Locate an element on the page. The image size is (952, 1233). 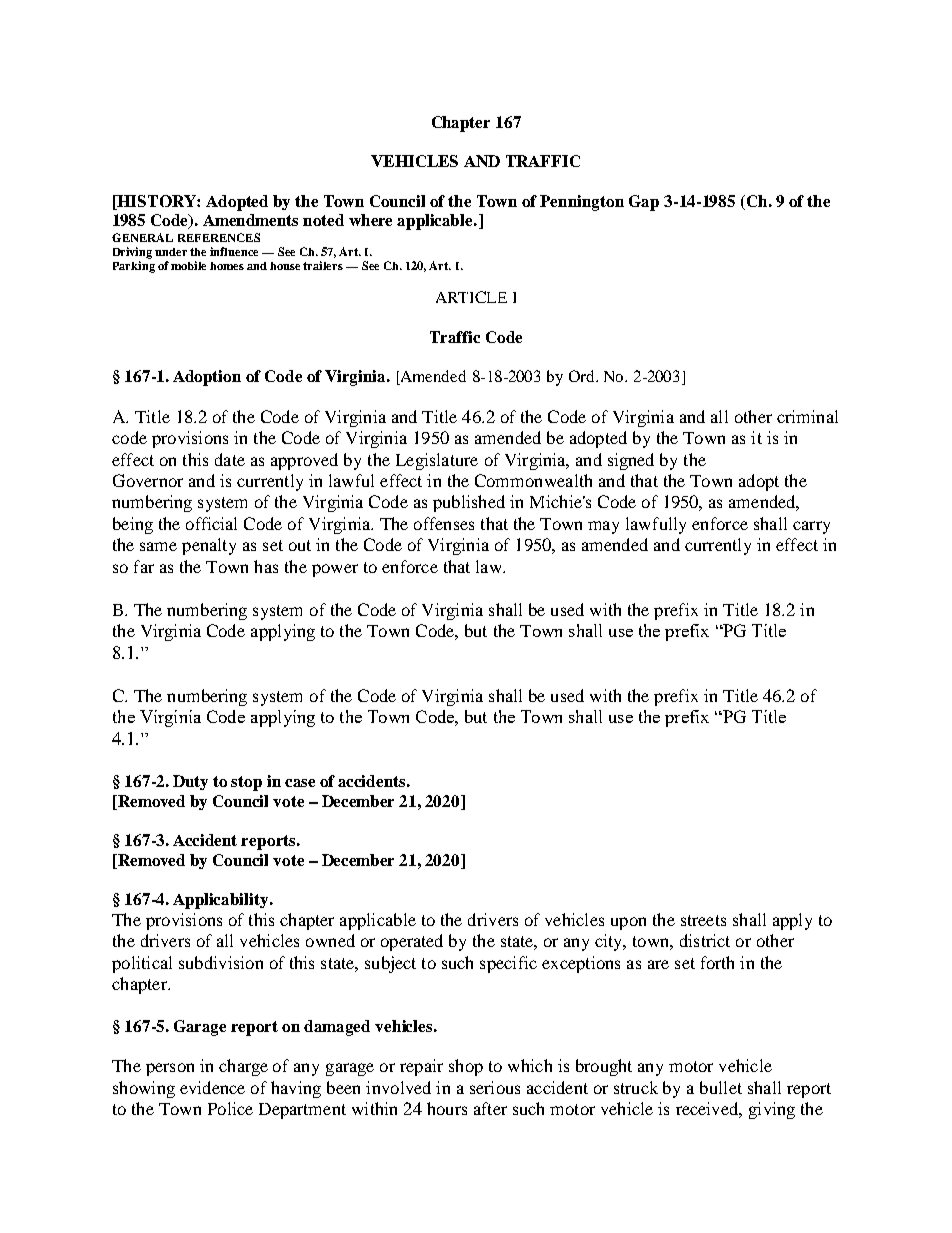
ARTICLE is located at coordinates (471, 297).
